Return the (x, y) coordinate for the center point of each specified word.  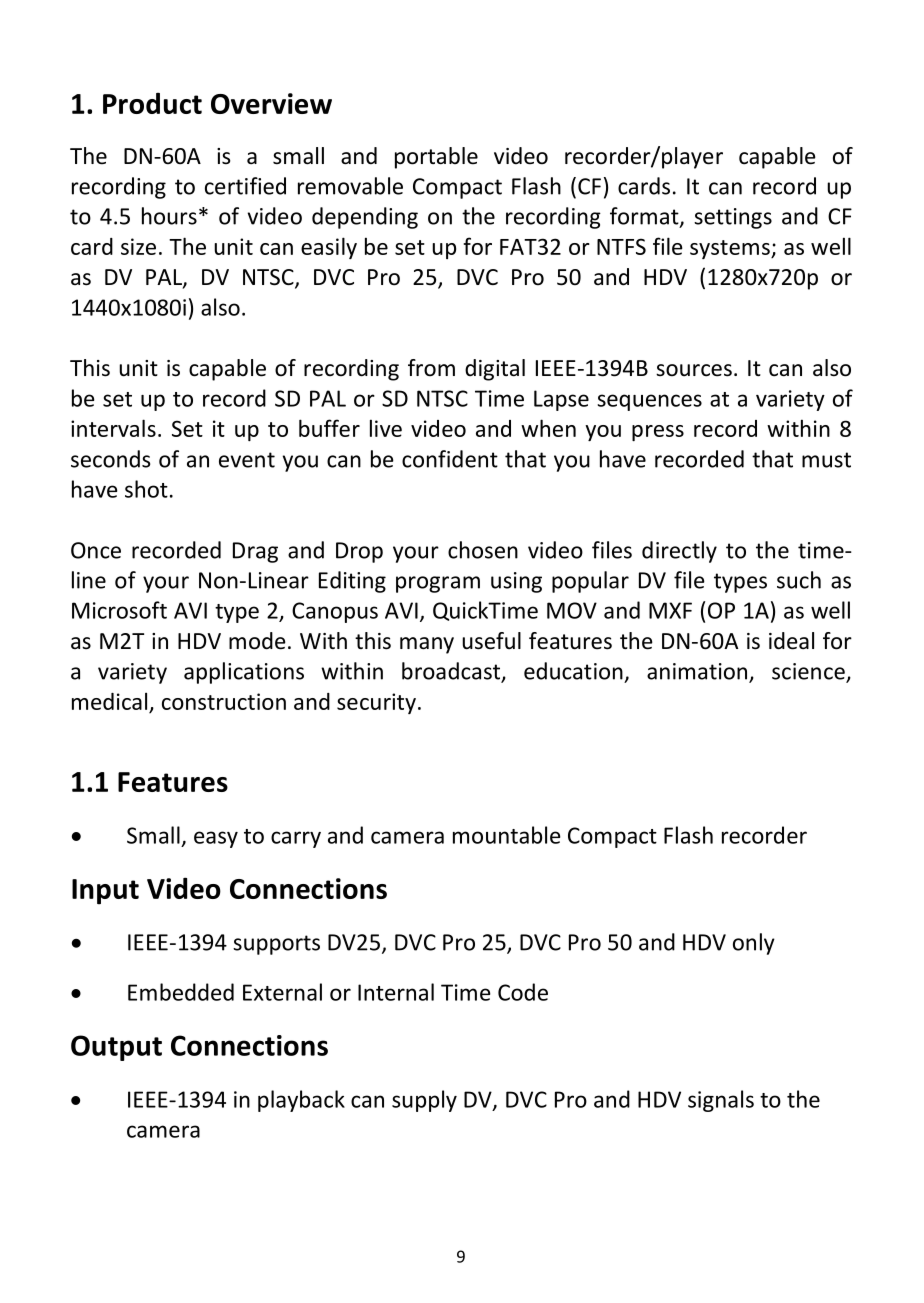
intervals (113, 428)
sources (694, 370)
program (438, 584)
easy (216, 839)
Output (116, 1048)
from (431, 368)
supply (424, 1101)
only (754, 944)
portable (436, 158)
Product (152, 103)
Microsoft (119, 610)
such (799, 580)
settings (733, 218)
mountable (507, 835)
